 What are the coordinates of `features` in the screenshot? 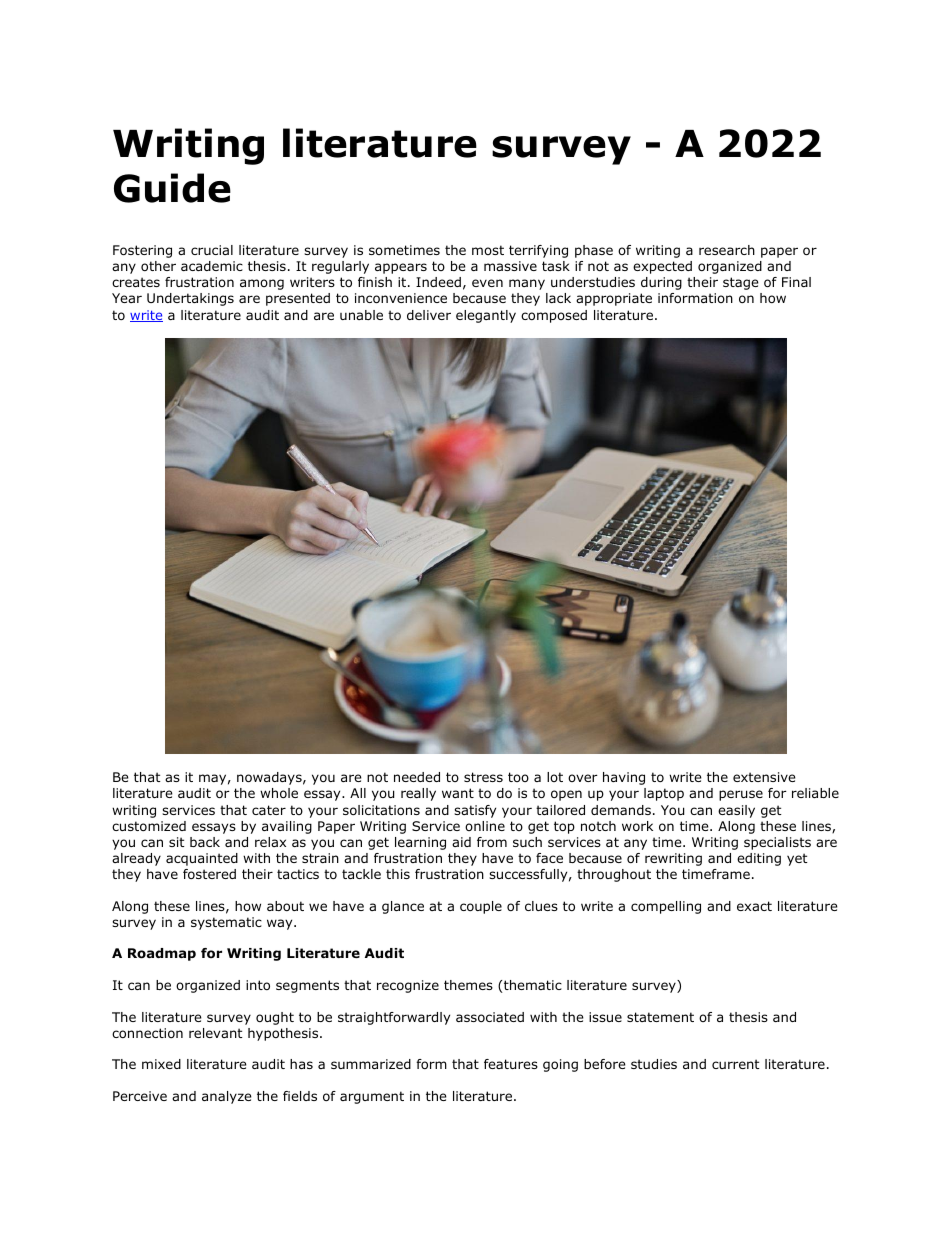 It's located at (511, 1064).
